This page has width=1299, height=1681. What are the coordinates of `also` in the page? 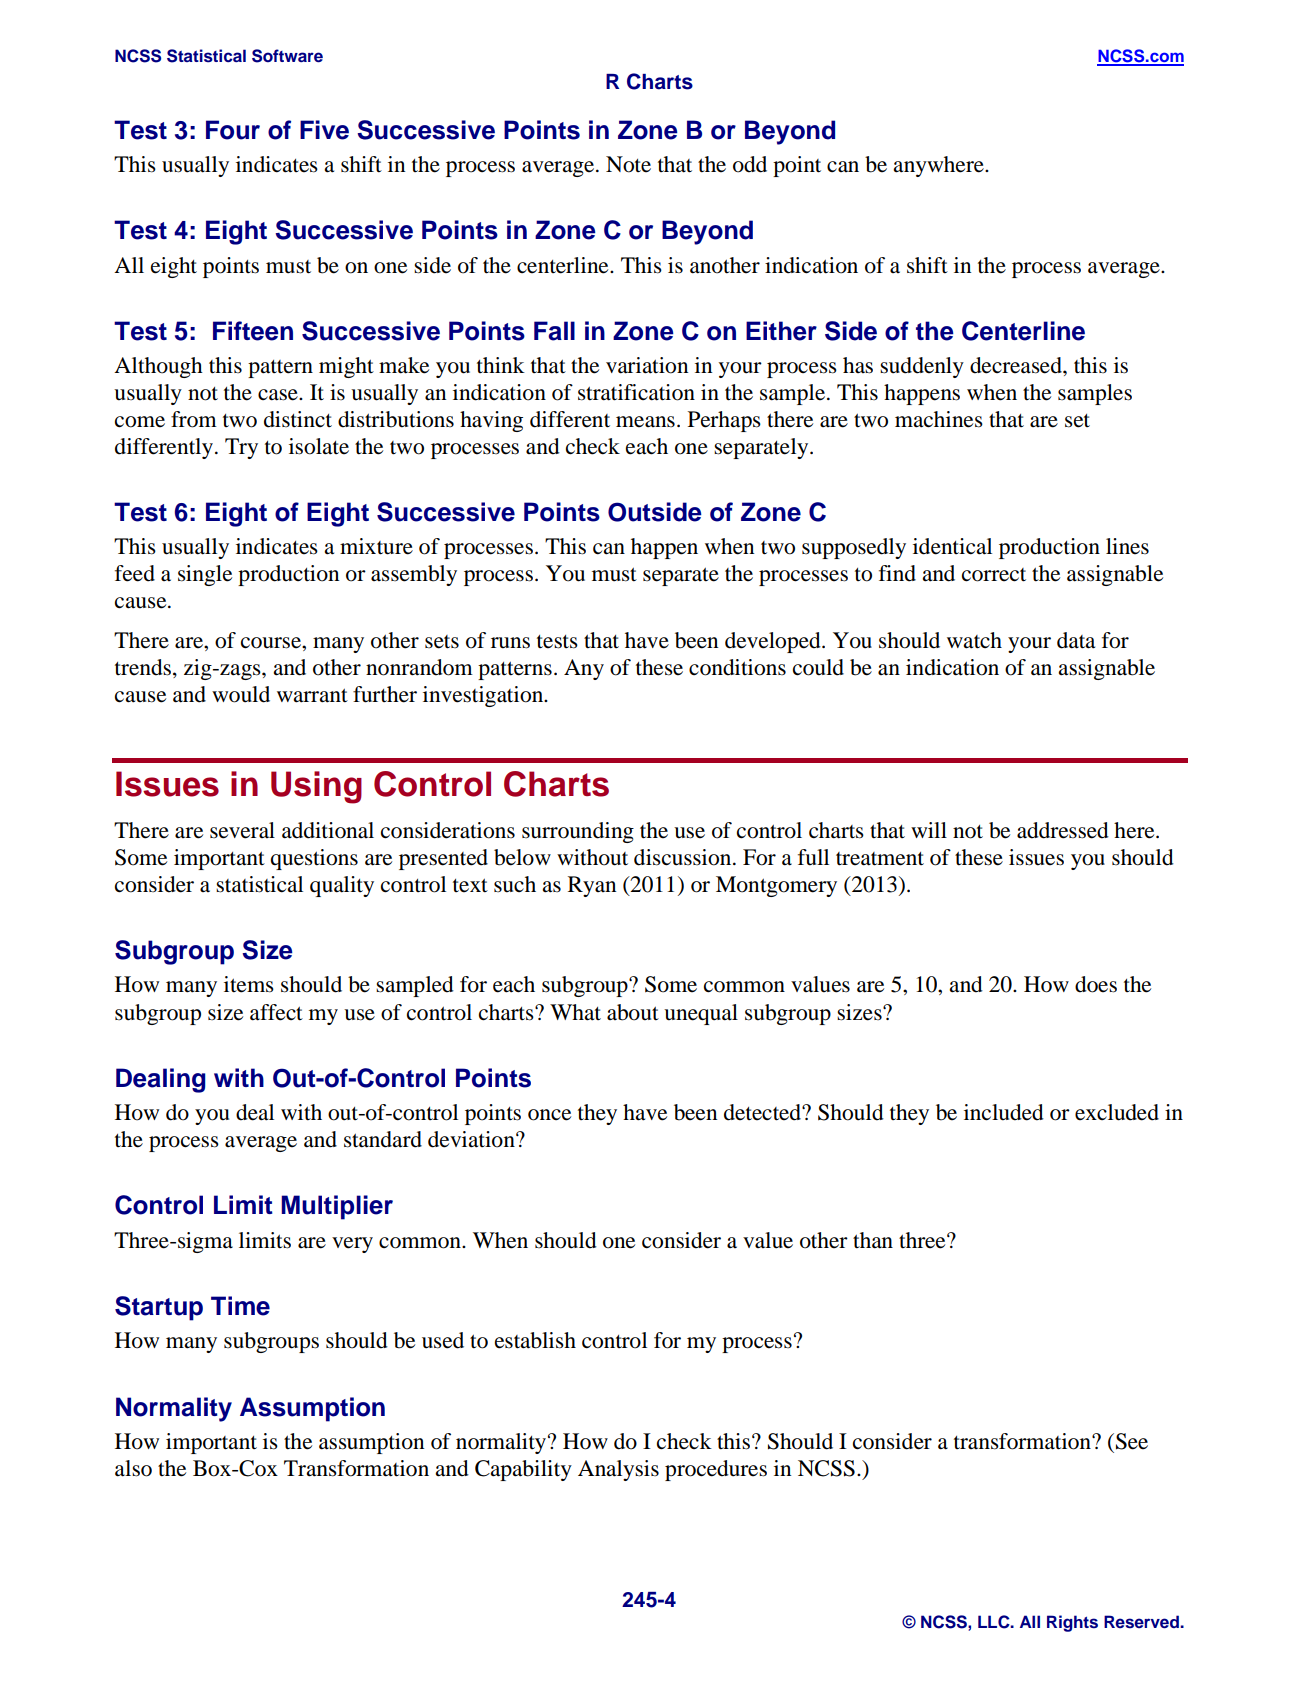 It's located at (133, 1468).
